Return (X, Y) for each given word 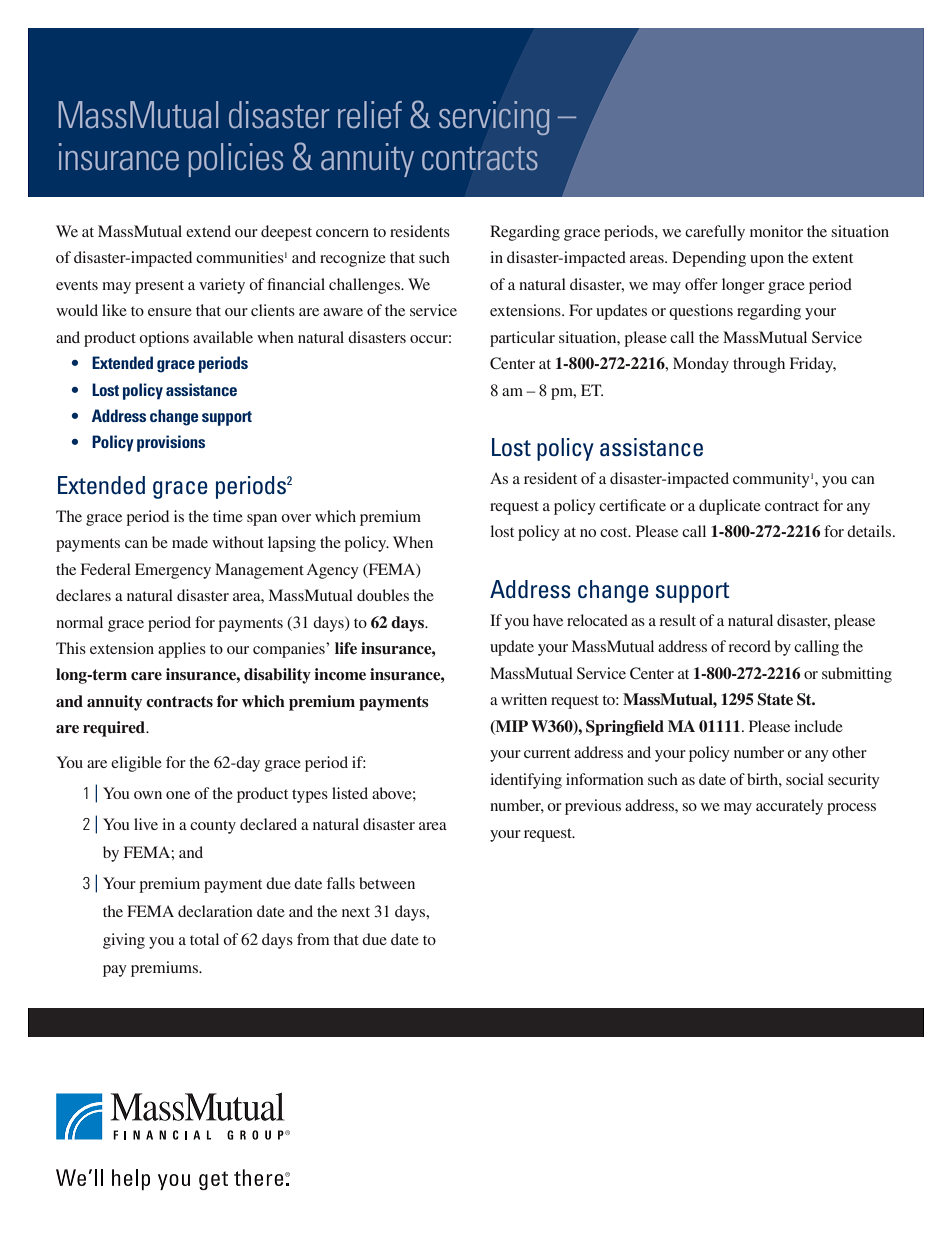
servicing (494, 118)
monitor (776, 231)
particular (522, 339)
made (190, 542)
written (524, 699)
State (775, 699)
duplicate (730, 507)
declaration (215, 911)
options (164, 339)
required (115, 729)
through (759, 365)
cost (615, 532)
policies (235, 160)
